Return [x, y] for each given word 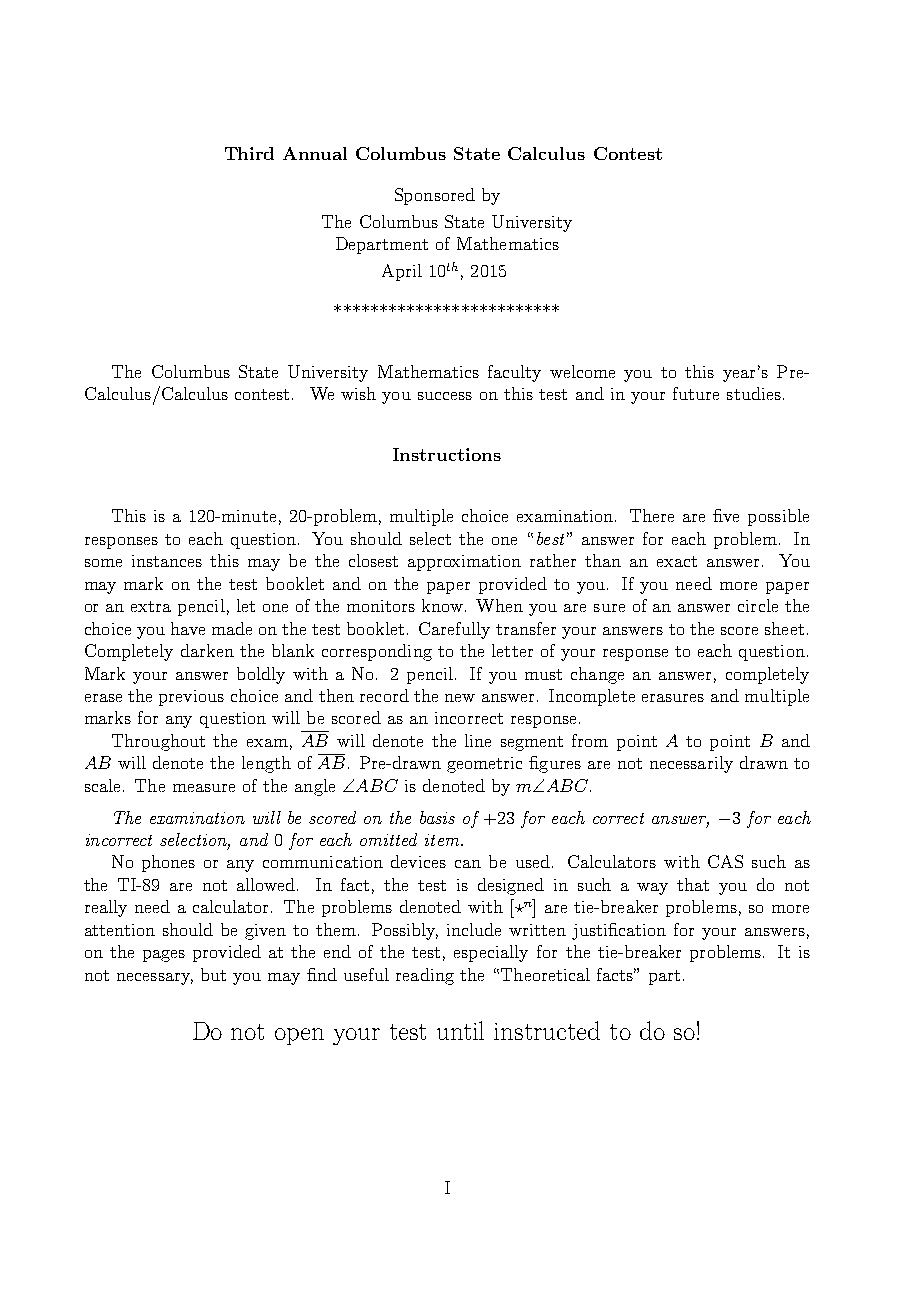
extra [151, 606]
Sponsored [435, 196]
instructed [547, 1030]
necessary [155, 979]
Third [249, 153]
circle [758, 605]
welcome [582, 371]
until [460, 1030]
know [442, 605]
